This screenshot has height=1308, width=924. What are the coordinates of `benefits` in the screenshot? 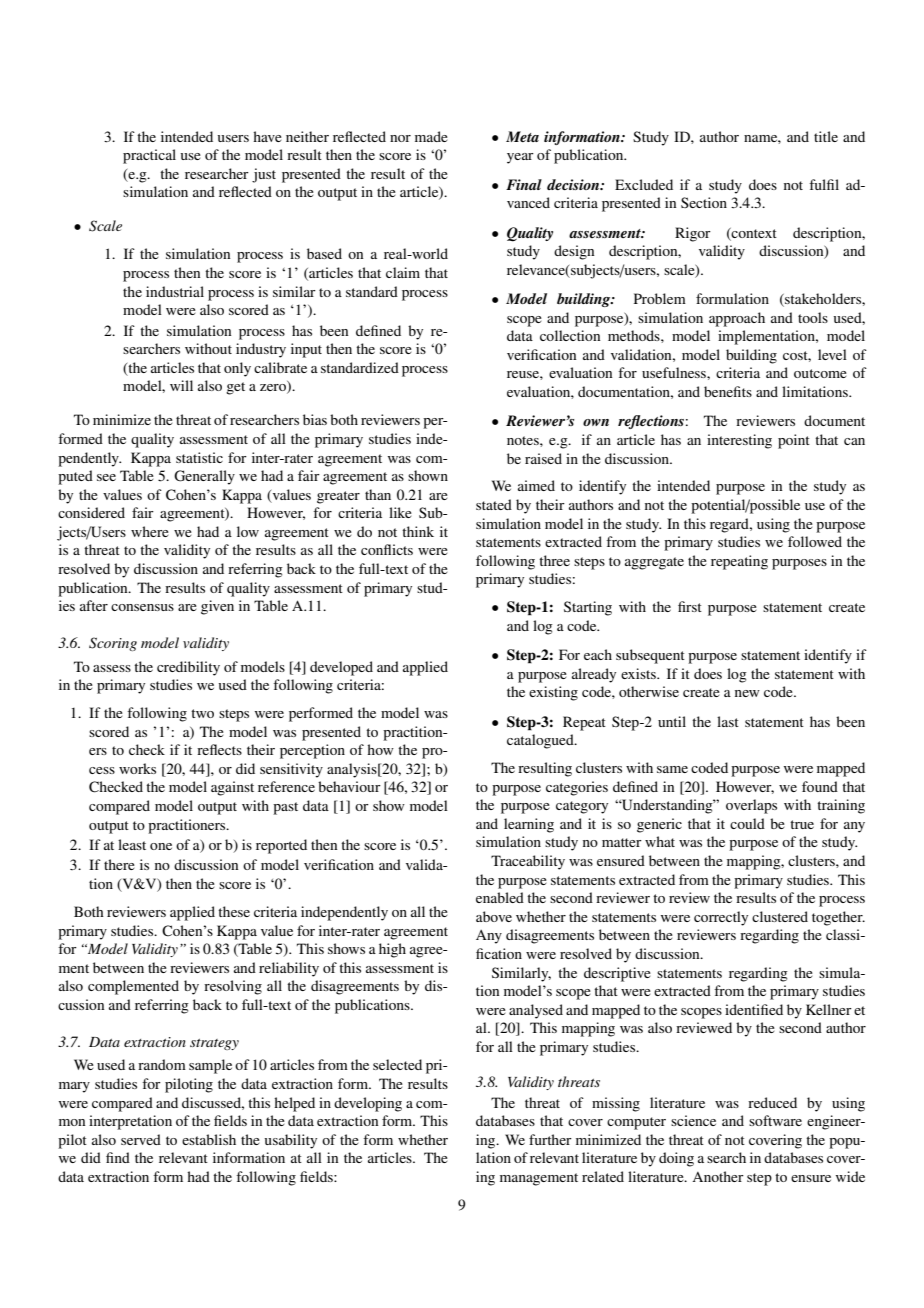 It's located at (728, 391).
